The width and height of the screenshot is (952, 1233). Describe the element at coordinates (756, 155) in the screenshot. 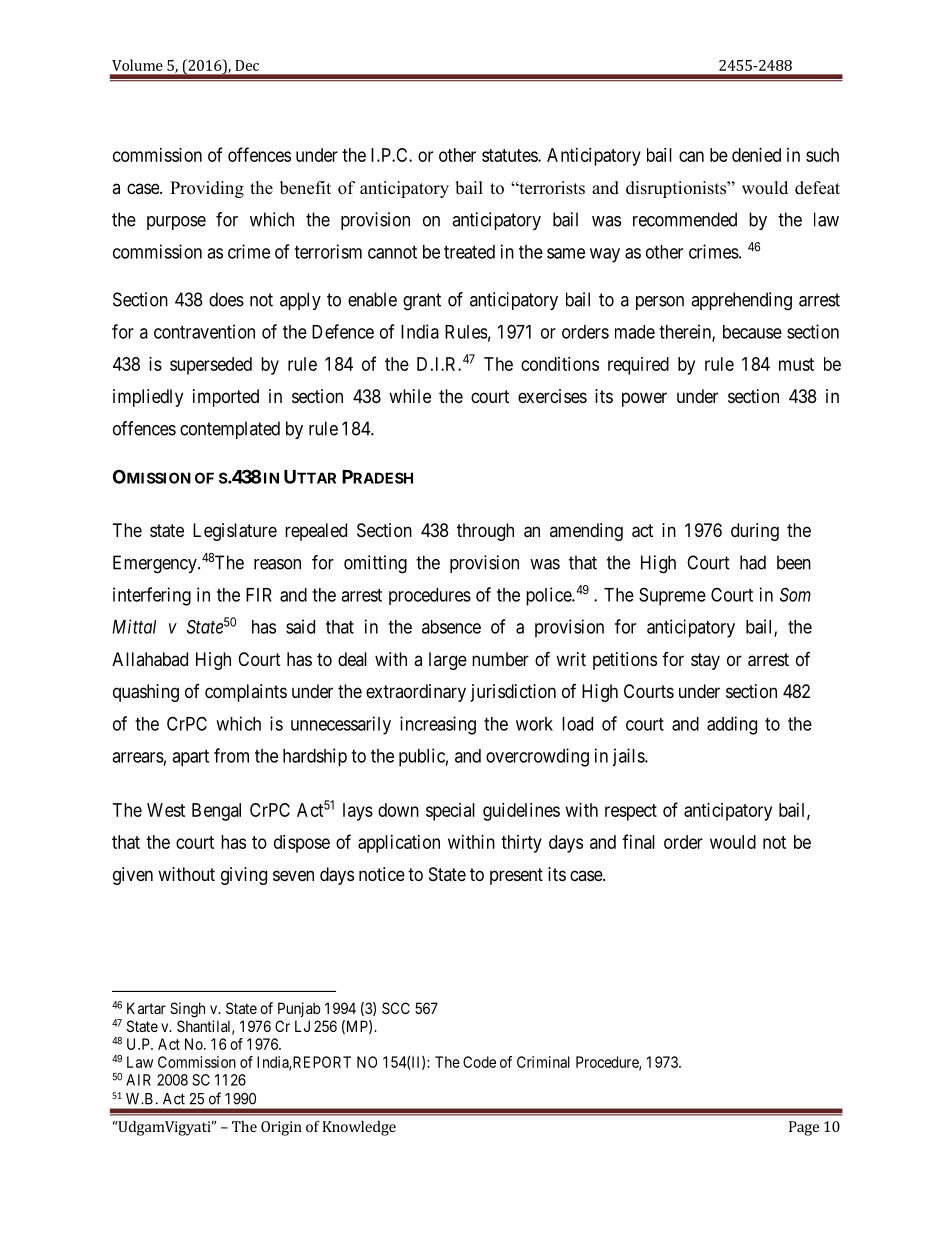

I see `denied` at that location.
